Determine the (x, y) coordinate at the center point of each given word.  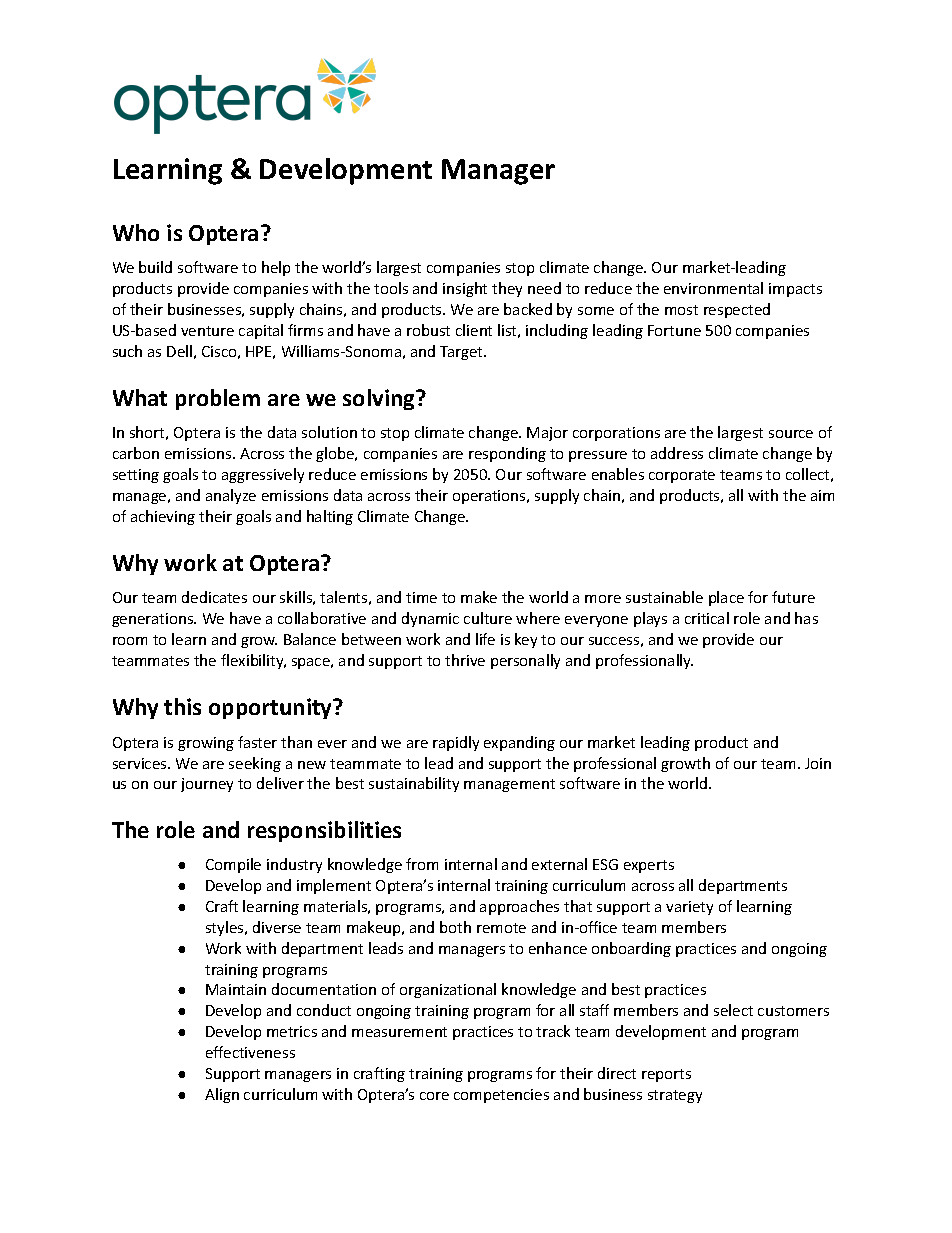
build (155, 267)
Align (222, 1095)
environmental (713, 288)
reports (666, 1075)
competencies (501, 1096)
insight (465, 289)
